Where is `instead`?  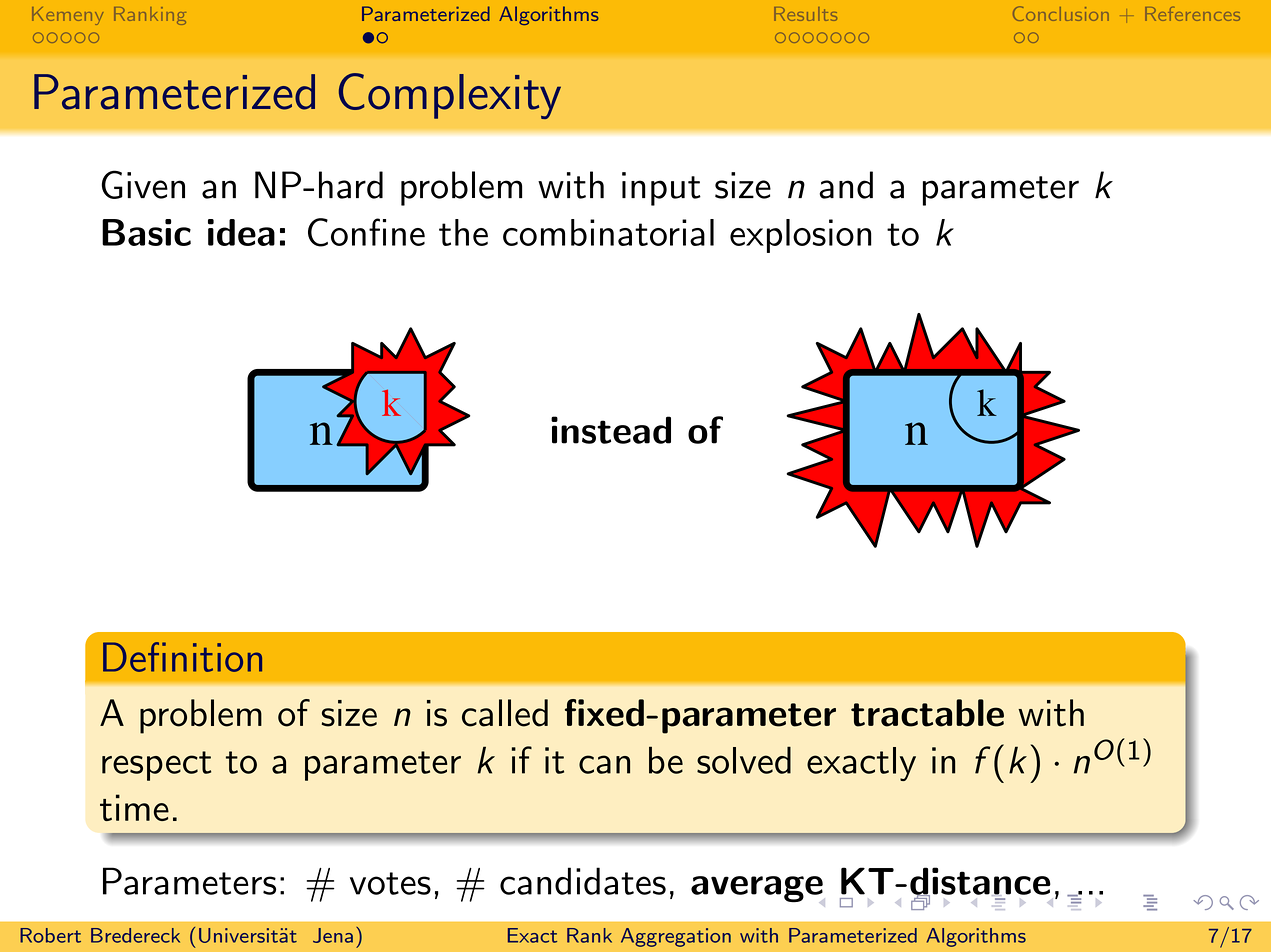 instead is located at coordinates (611, 430).
